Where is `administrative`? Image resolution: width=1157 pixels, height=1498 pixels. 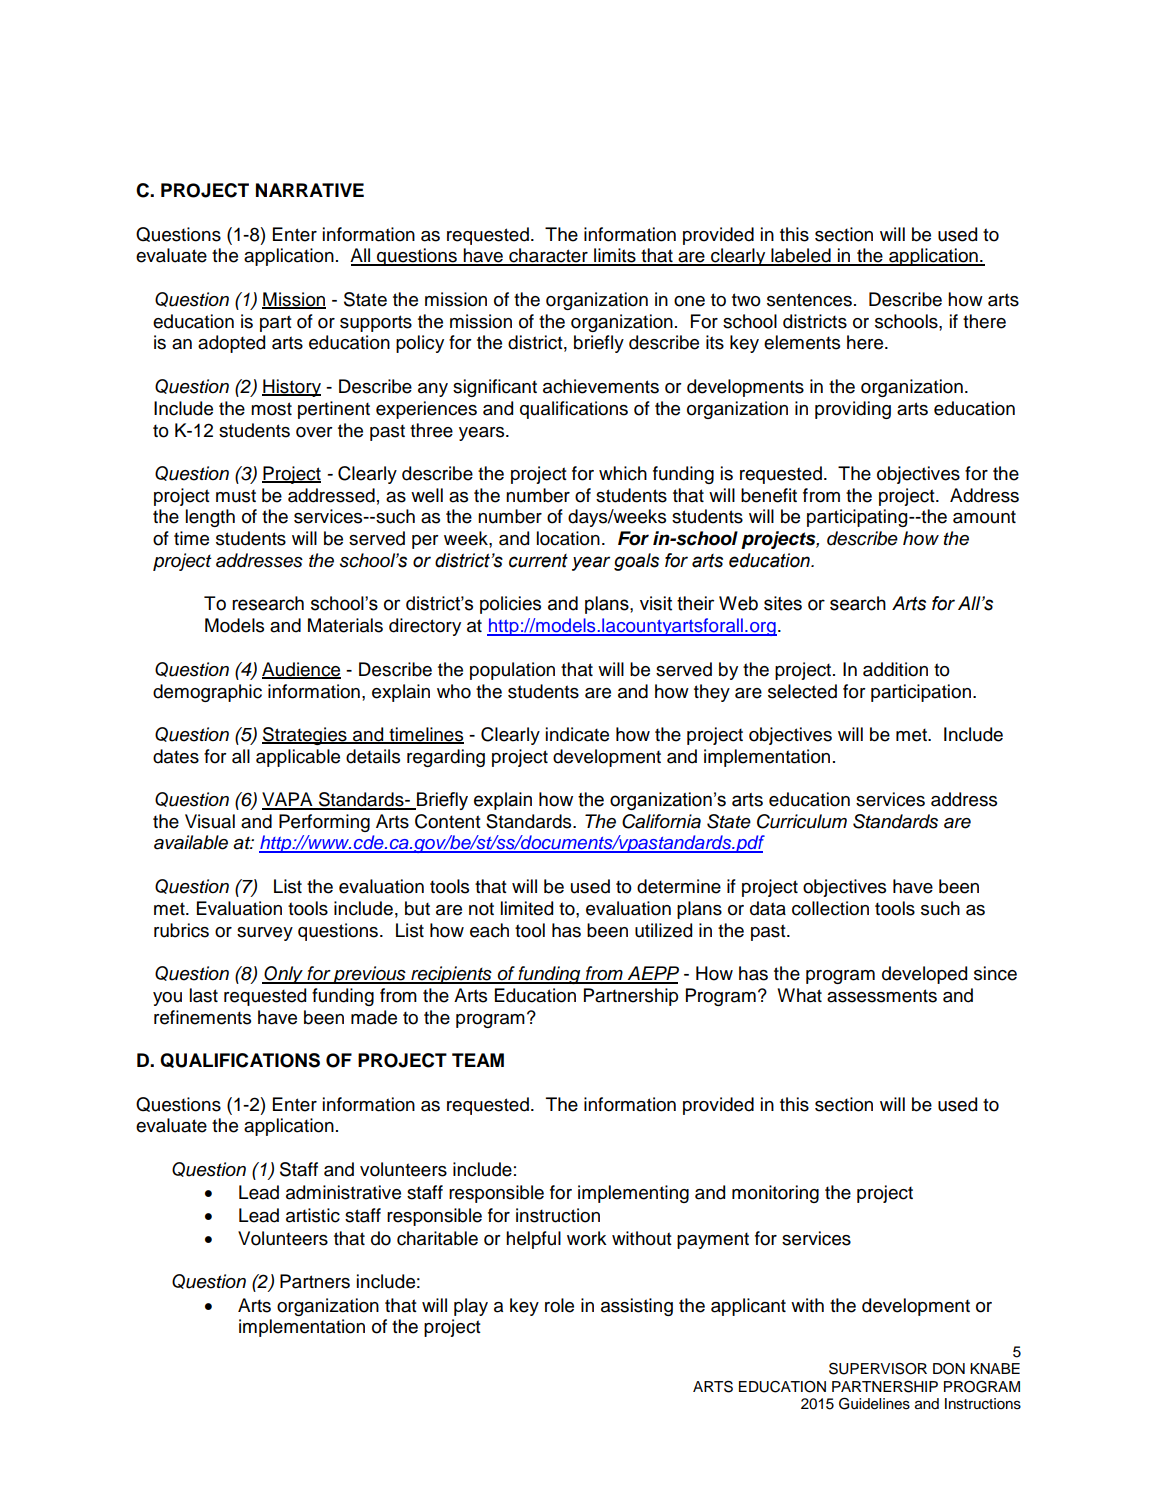 administrative is located at coordinates (343, 1192).
